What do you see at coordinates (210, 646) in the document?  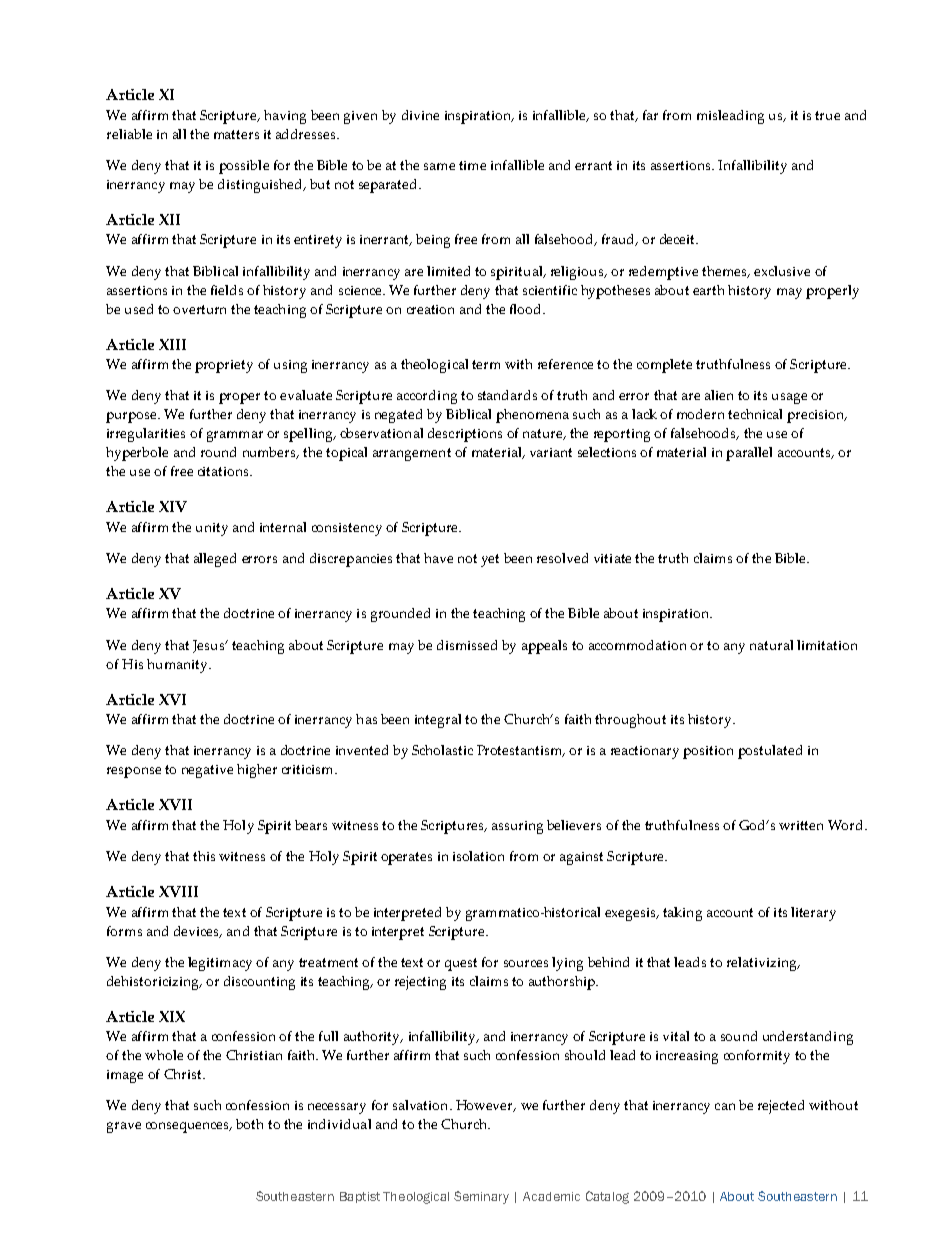 I see `Jesus` at bounding box center [210, 646].
